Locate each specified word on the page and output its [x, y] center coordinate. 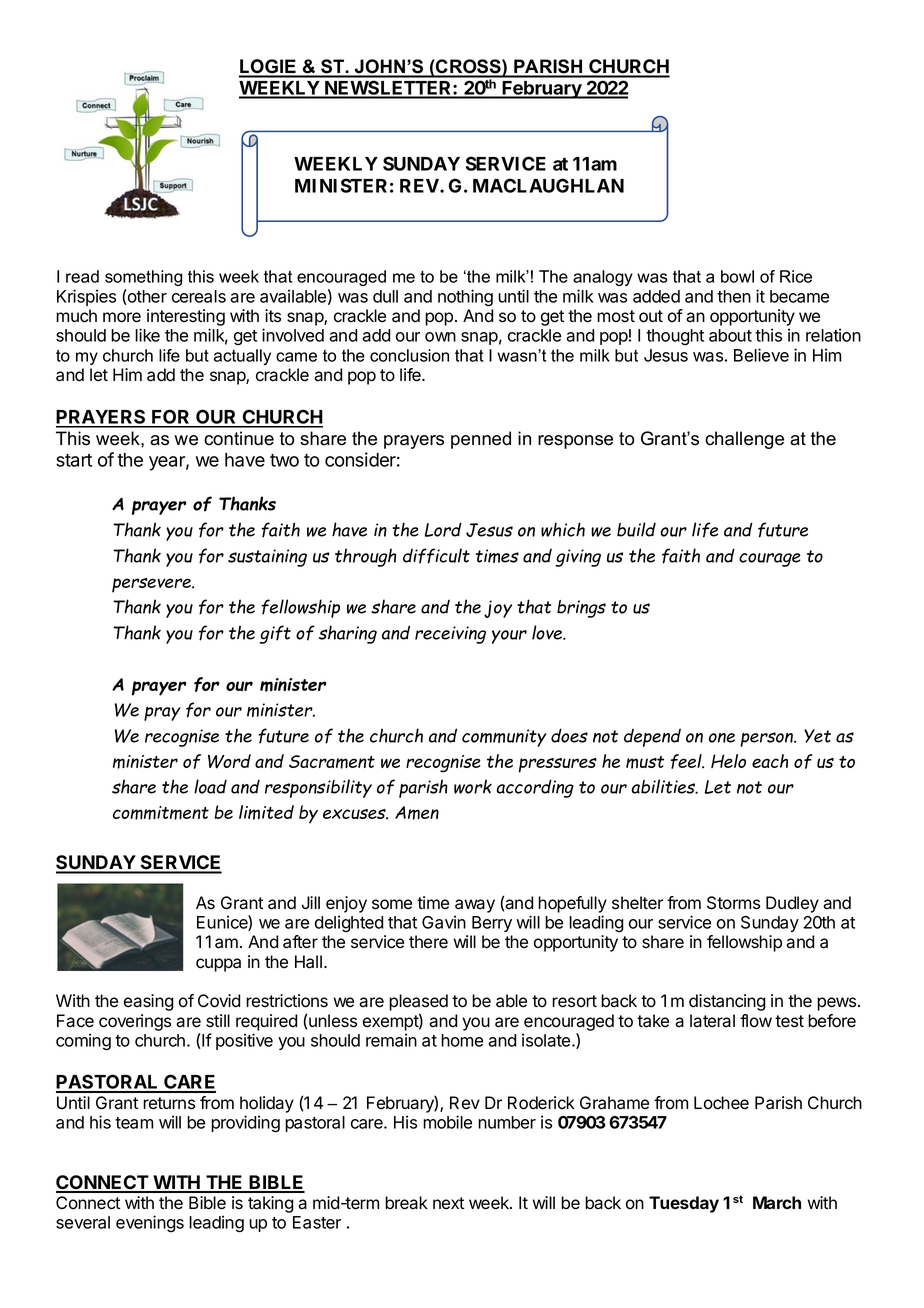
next [448, 1203]
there [428, 942]
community [504, 738]
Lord [443, 529]
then [734, 296]
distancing [727, 1002]
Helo [728, 761]
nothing [465, 298]
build [636, 529]
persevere [152, 585]
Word [229, 761]
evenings [150, 1223]
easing [149, 1002]
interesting [186, 319]
